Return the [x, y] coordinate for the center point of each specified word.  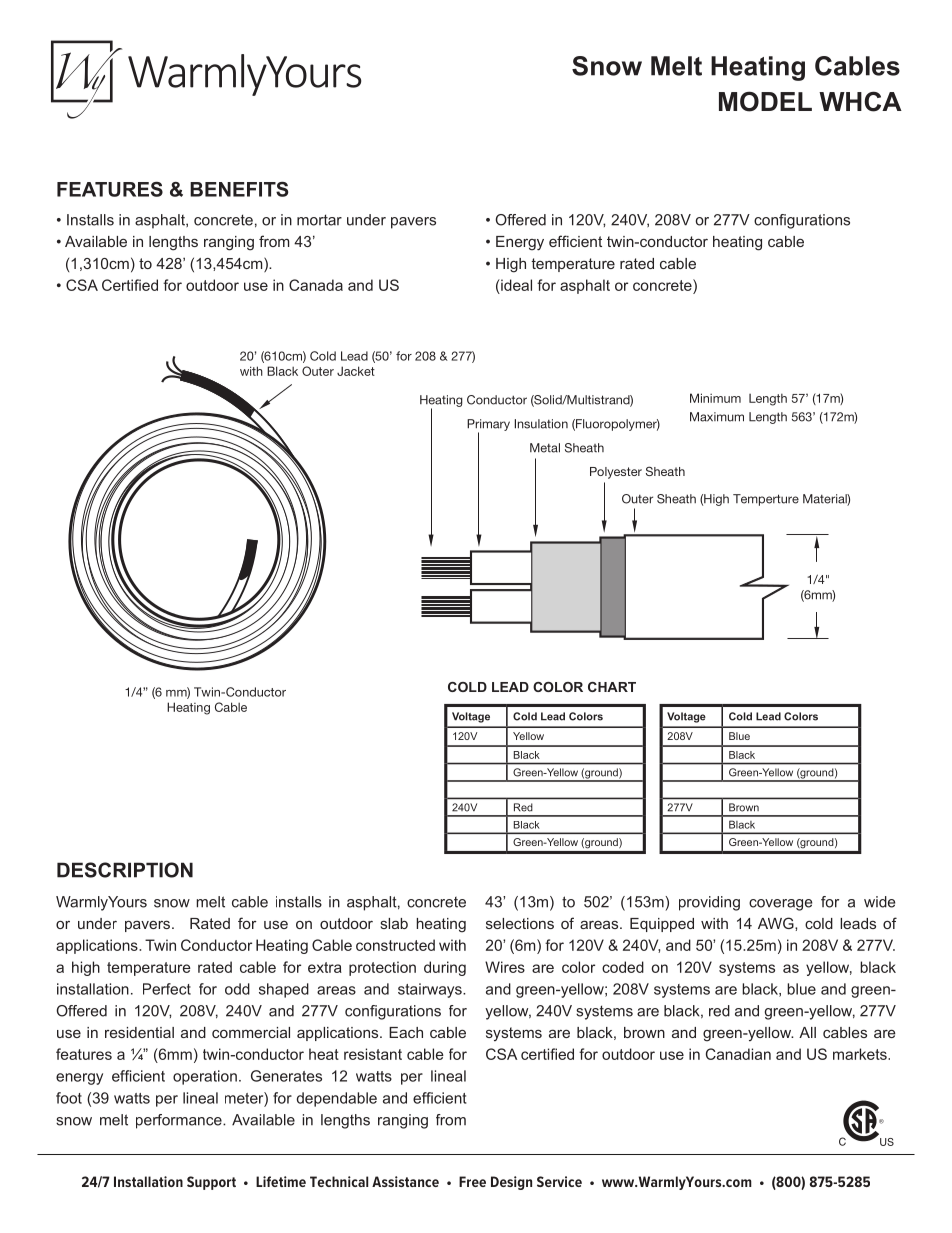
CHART [612, 687]
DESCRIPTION [125, 870]
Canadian [738, 1054]
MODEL [765, 101]
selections [520, 923]
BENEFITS [239, 189]
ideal [515, 285]
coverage [780, 905]
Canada [316, 285]
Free [472, 1181]
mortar [319, 220]
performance [180, 1121]
